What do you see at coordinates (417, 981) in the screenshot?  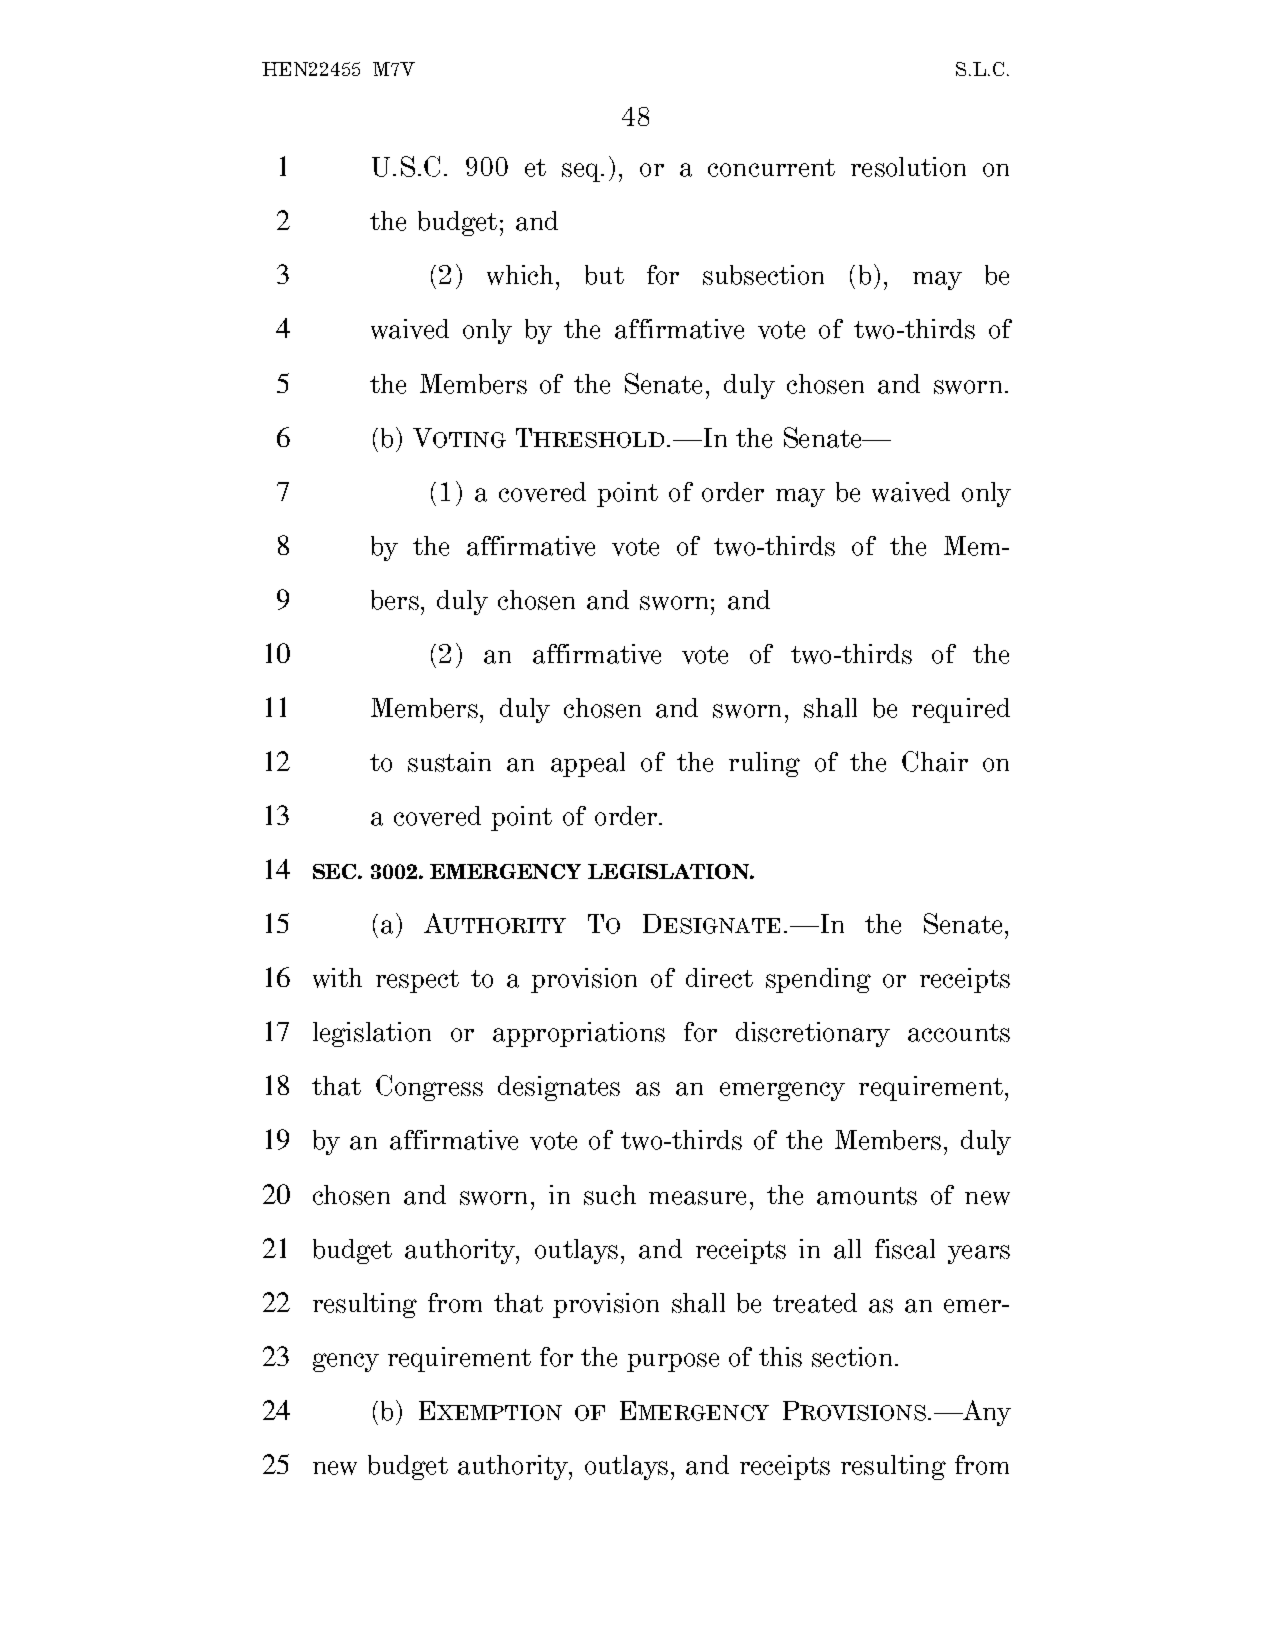 I see `respect` at bounding box center [417, 981].
